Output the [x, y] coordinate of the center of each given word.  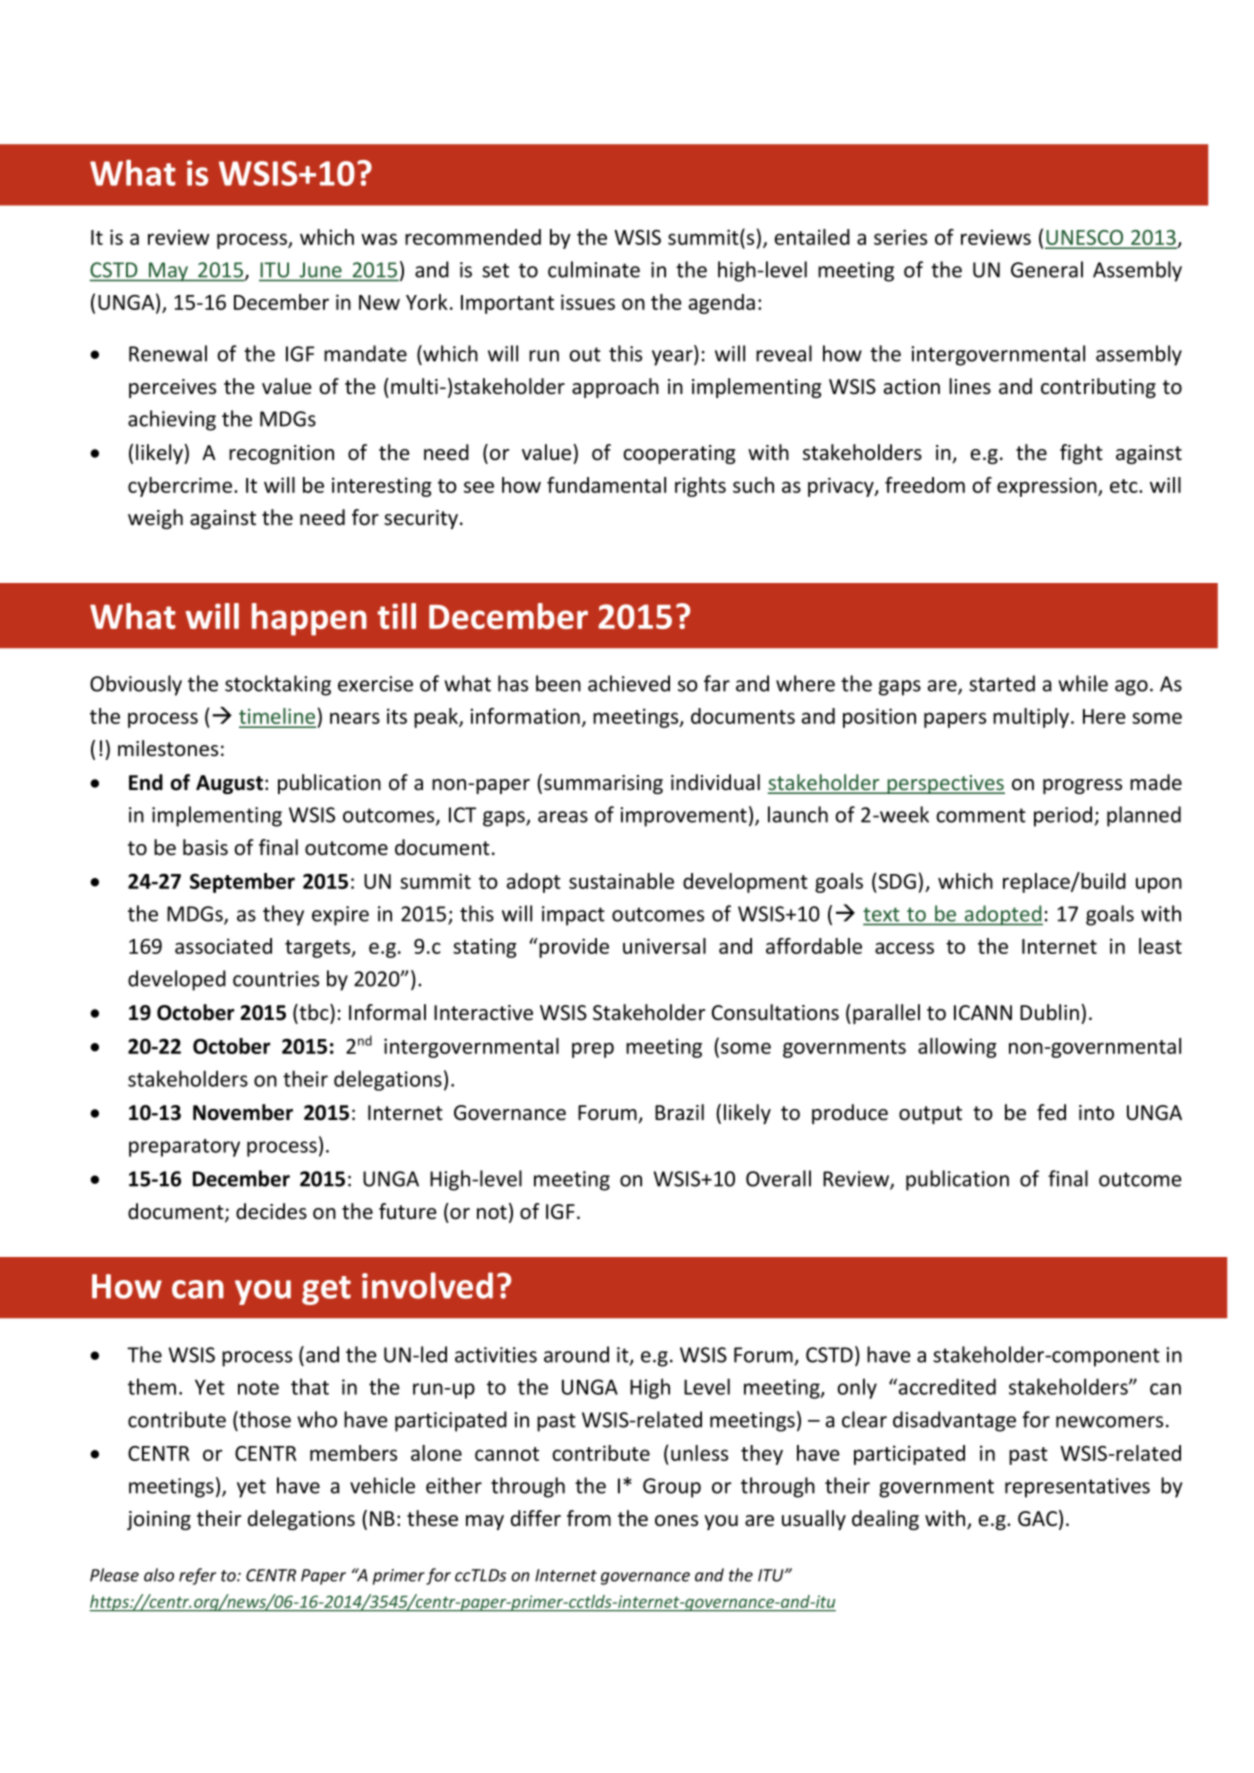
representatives [1077, 1488]
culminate [594, 269]
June [321, 270]
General [1047, 269]
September [242, 883]
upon [1159, 885]
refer [197, 1576]
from [589, 1518]
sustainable [621, 881]
